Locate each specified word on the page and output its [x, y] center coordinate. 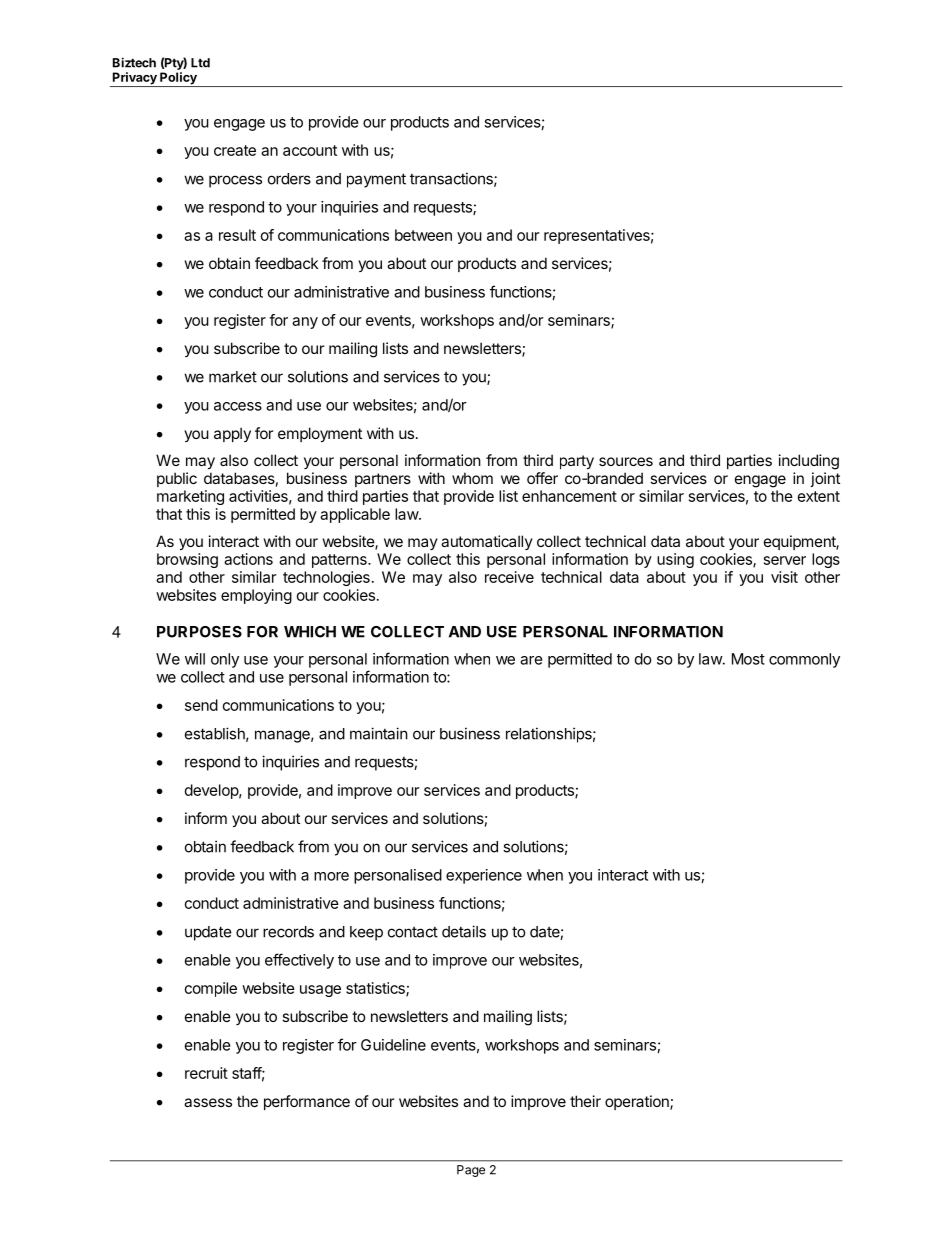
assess [208, 1102]
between [423, 235]
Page [471, 1171]
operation [638, 1102]
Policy [178, 79]
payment [376, 180]
